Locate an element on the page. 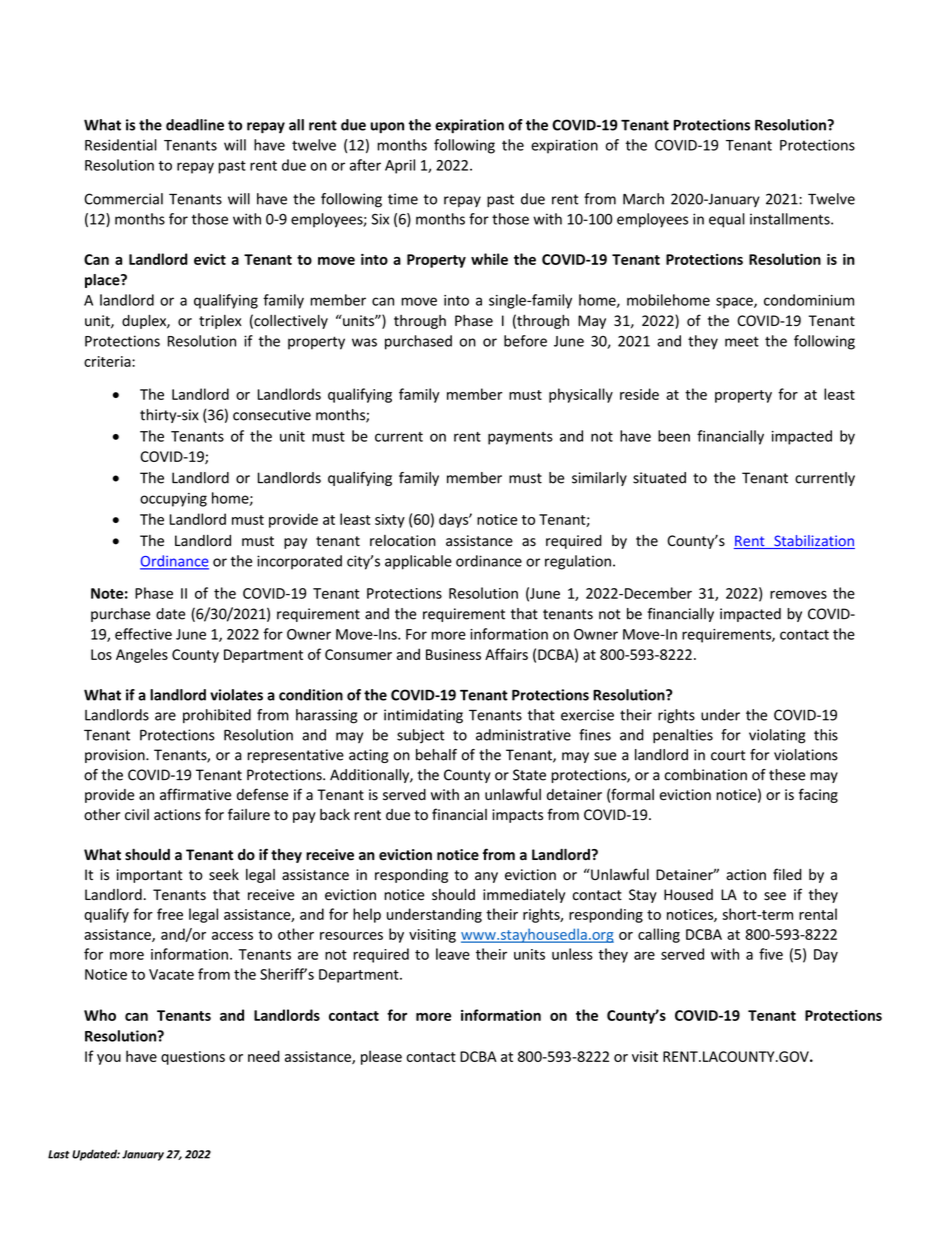  Last is located at coordinates (58, 1154).
